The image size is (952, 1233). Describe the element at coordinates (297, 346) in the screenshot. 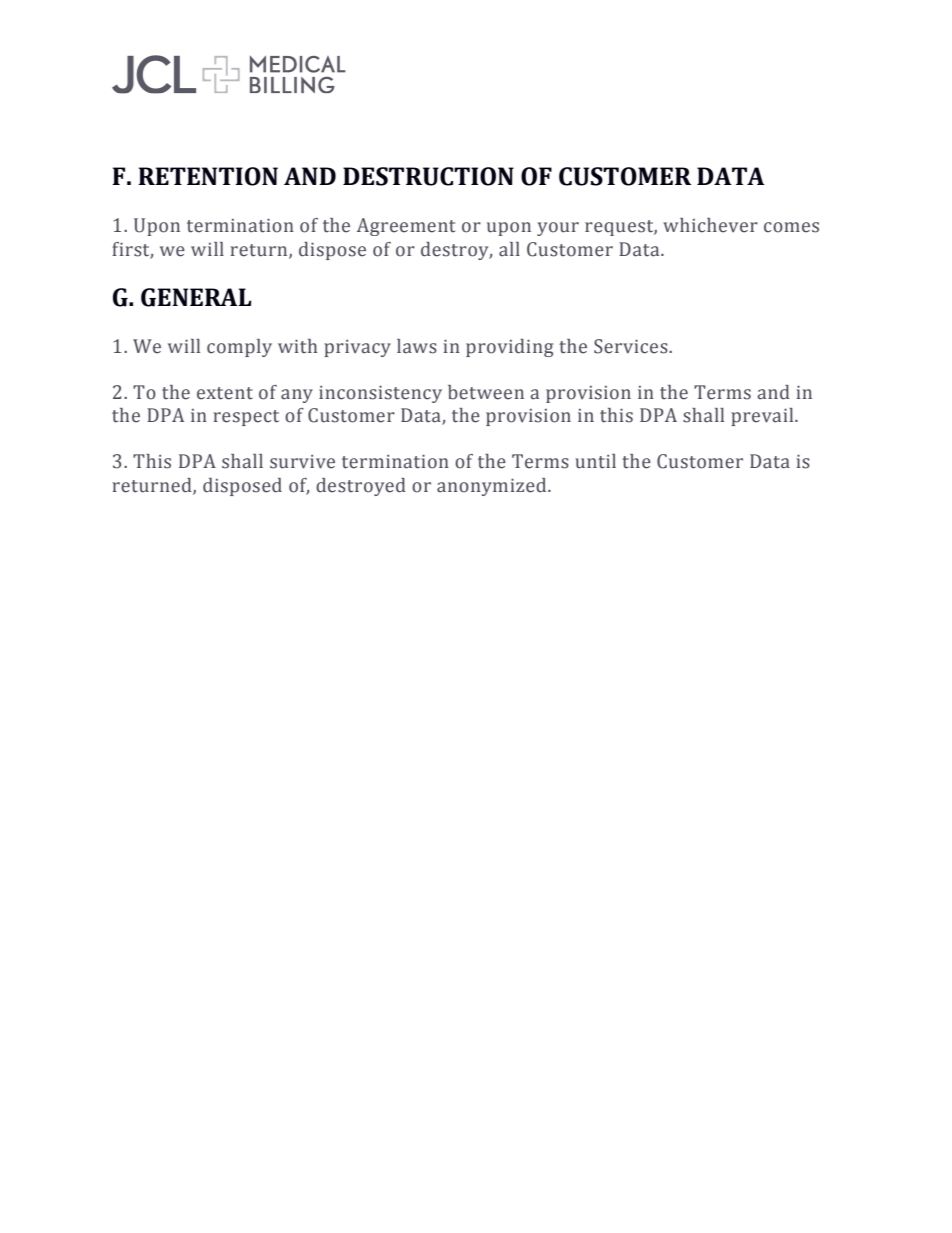

I see `with` at that location.
